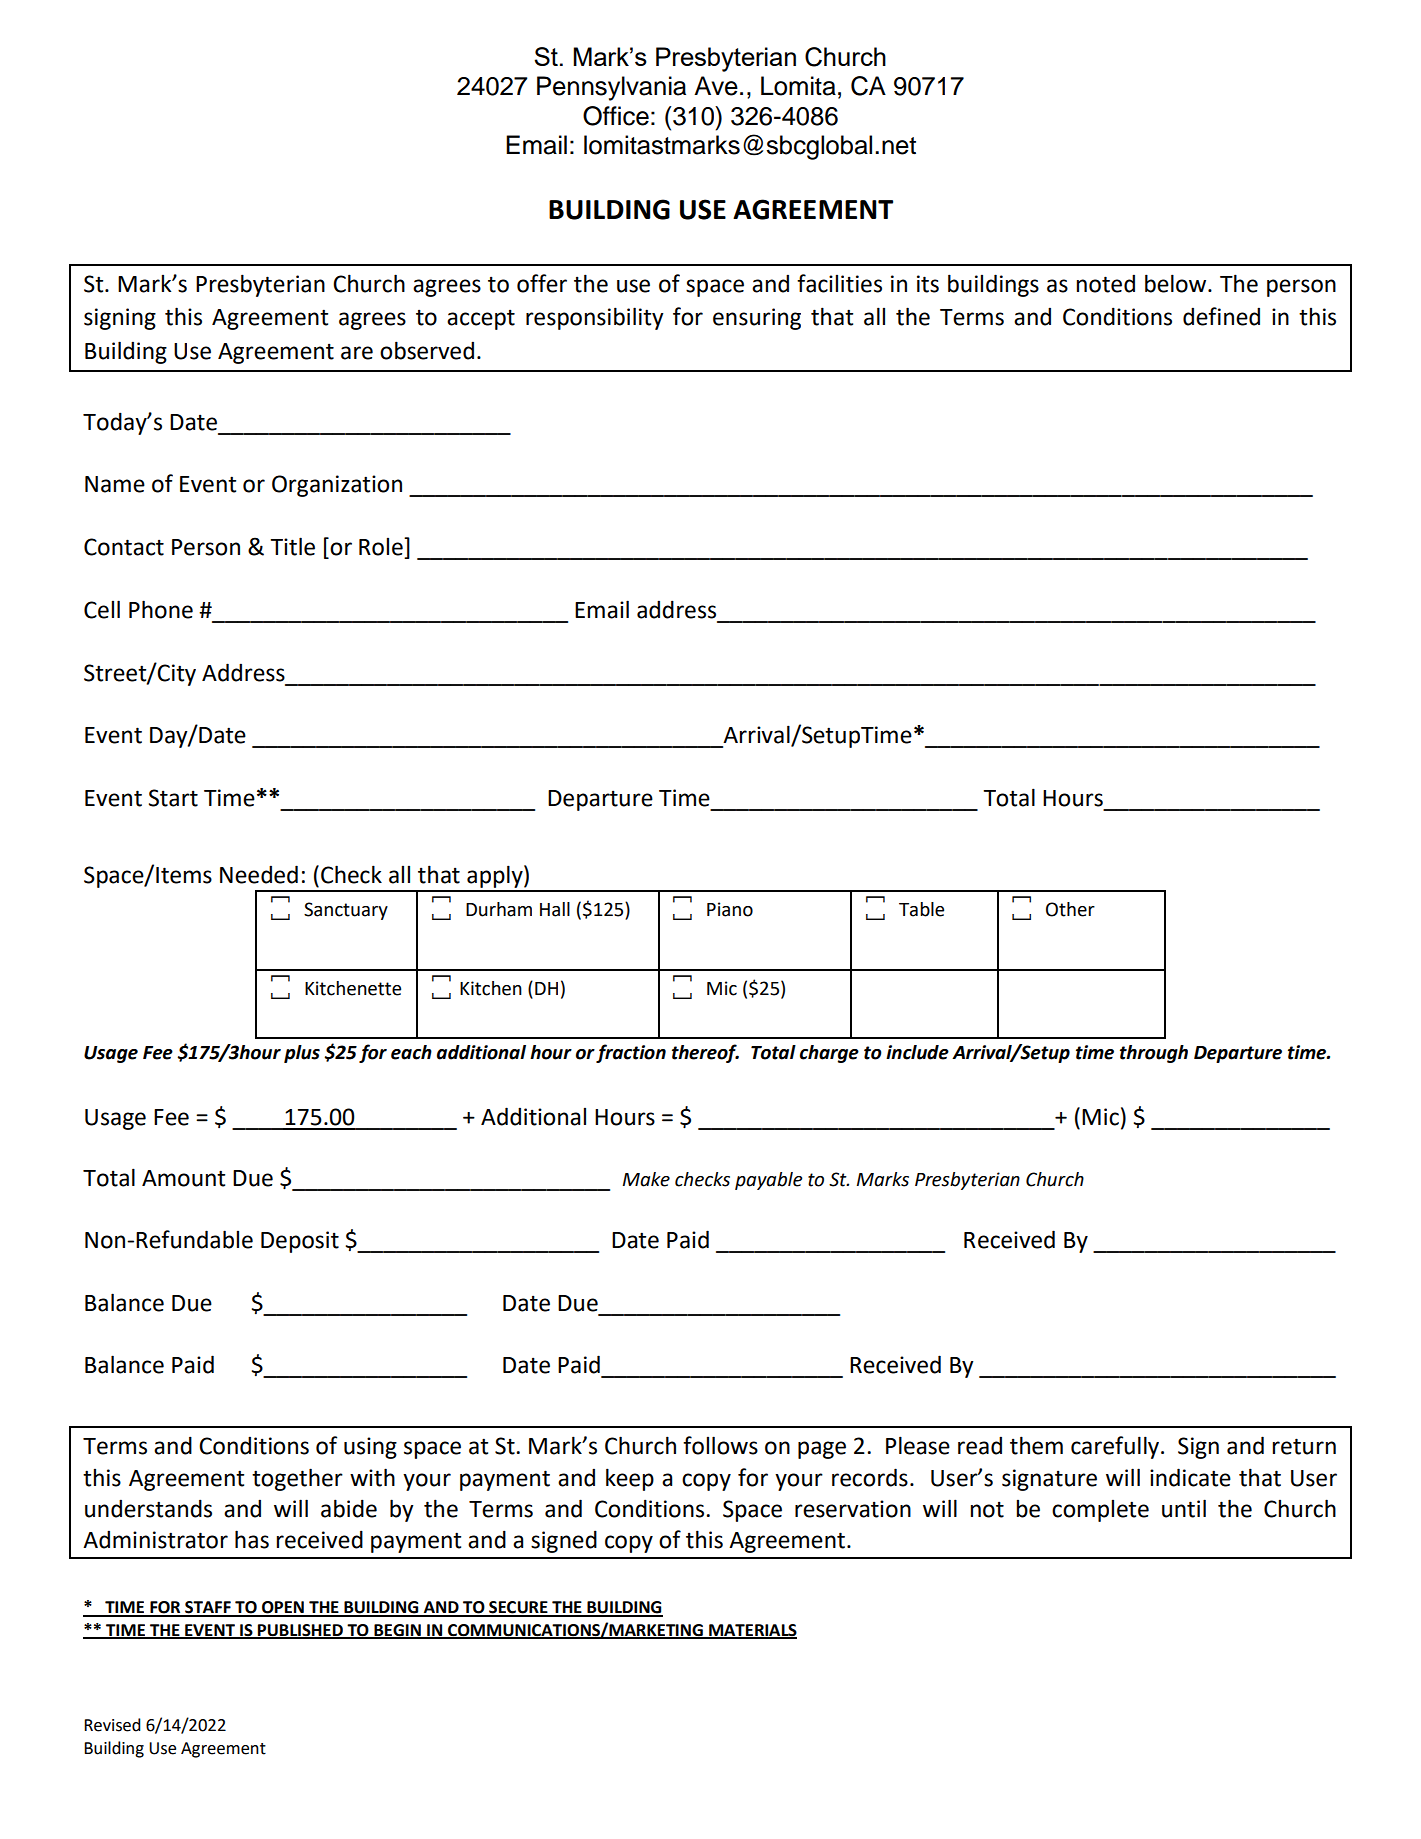 Image resolution: width=1421 pixels, height=1839 pixels. What do you see at coordinates (300, 1242) in the image?
I see `Deposit` at bounding box center [300, 1242].
